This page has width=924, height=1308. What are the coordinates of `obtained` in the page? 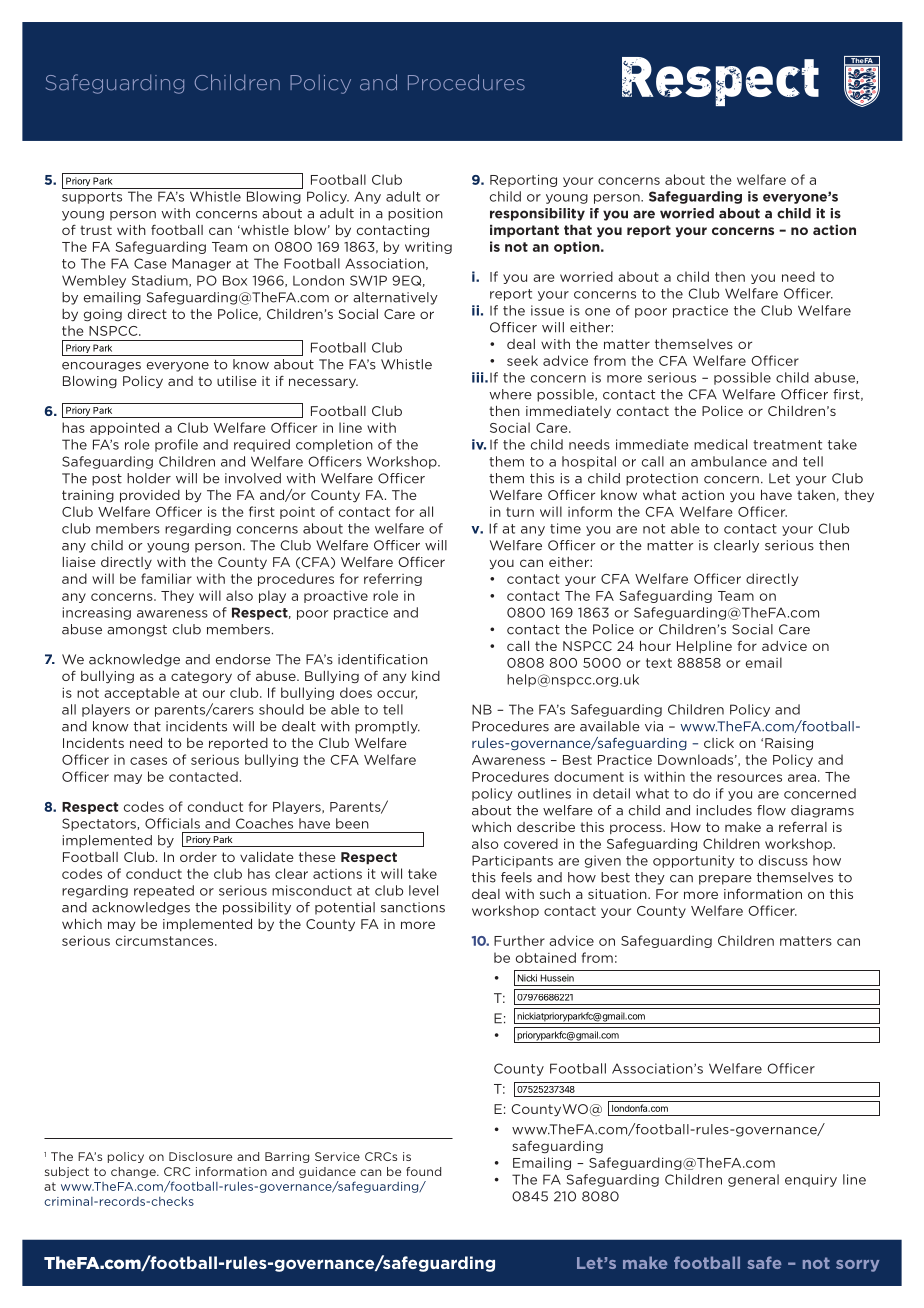 It's located at (546, 957).
